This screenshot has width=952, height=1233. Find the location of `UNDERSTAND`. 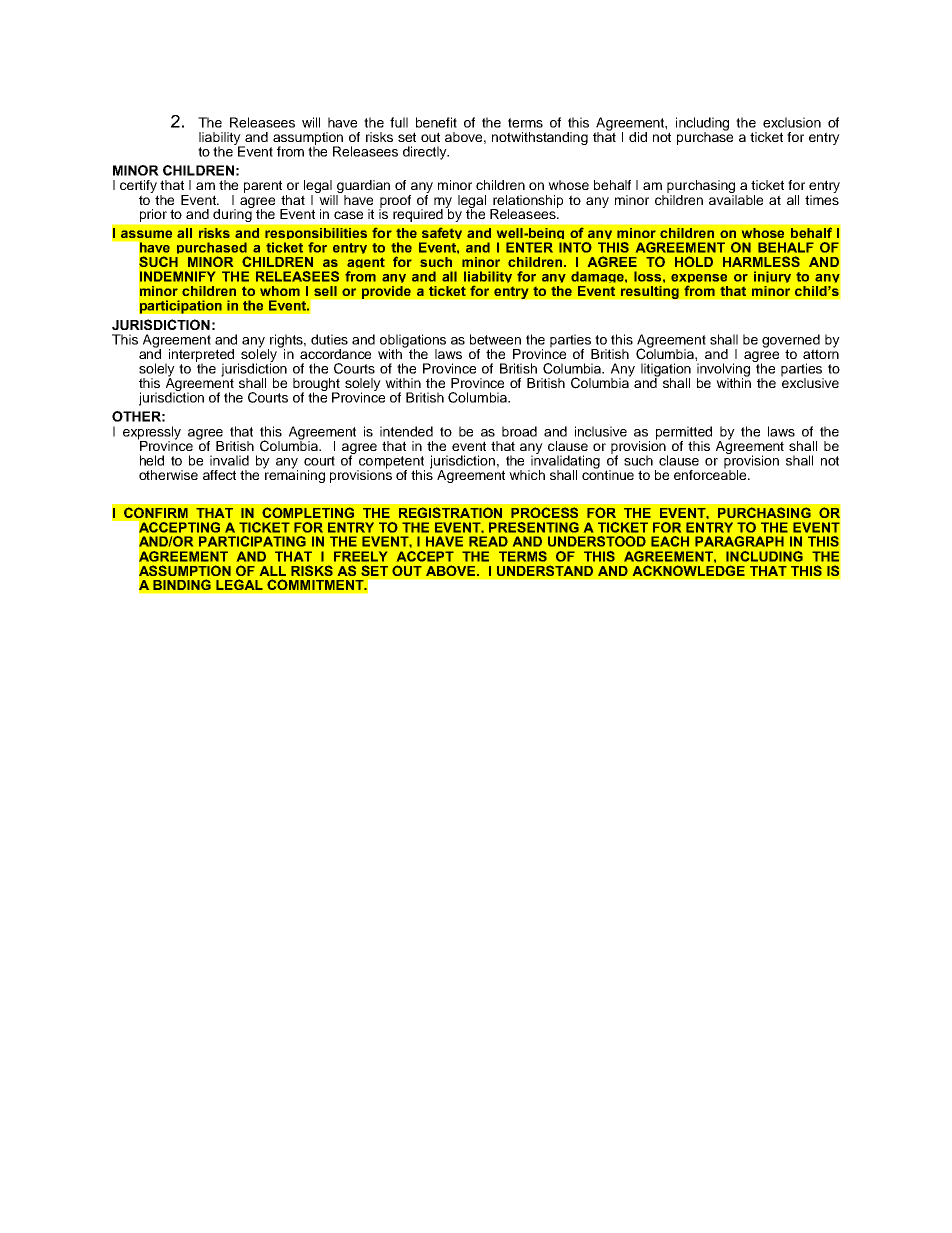

UNDERSTAND is located at coordinates (545, 570).
